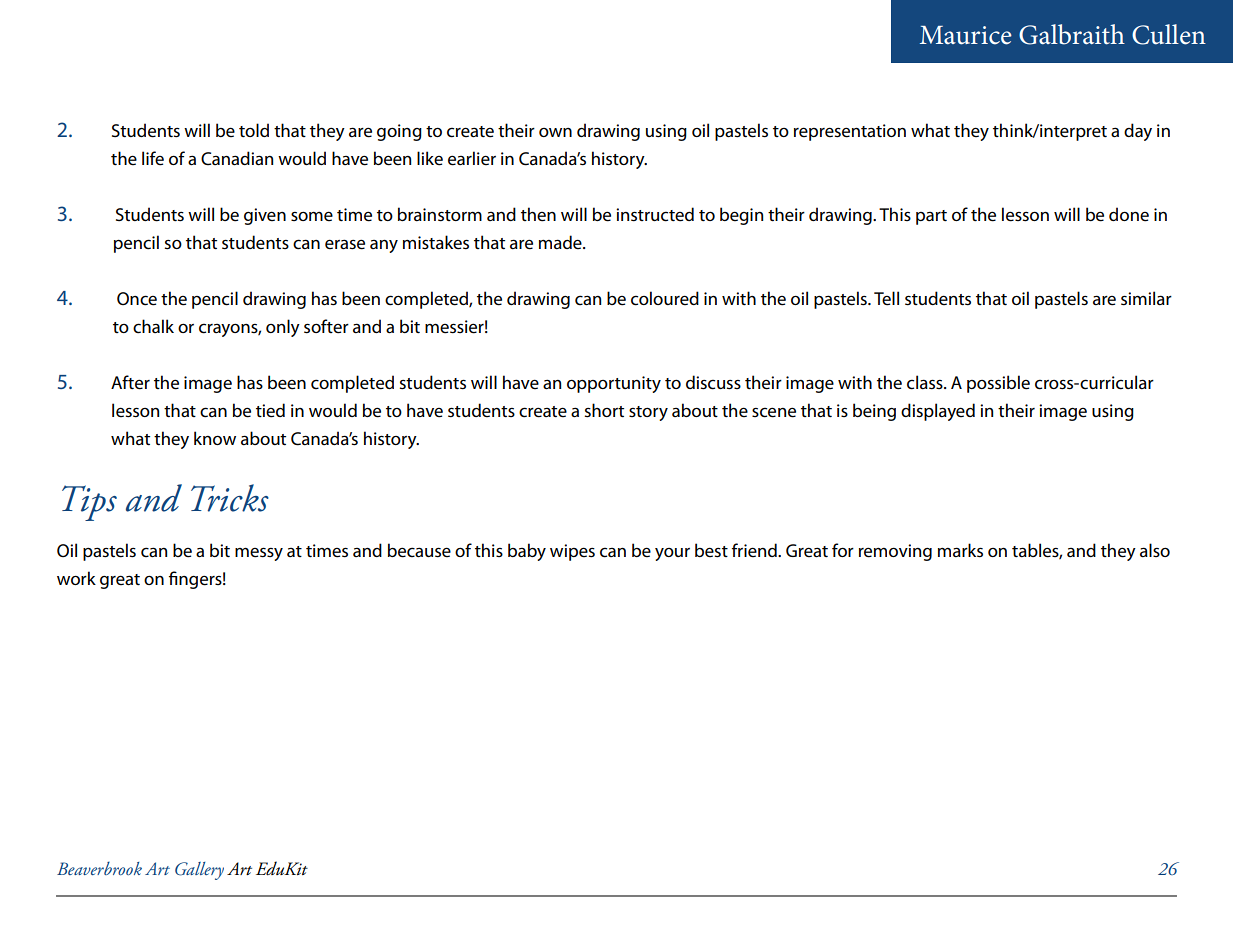 The width and height of the page is (1233, 952). What do you see at coordinates (1129, 214) in the page?
I see `done` at bounding box center [1129, 214].
